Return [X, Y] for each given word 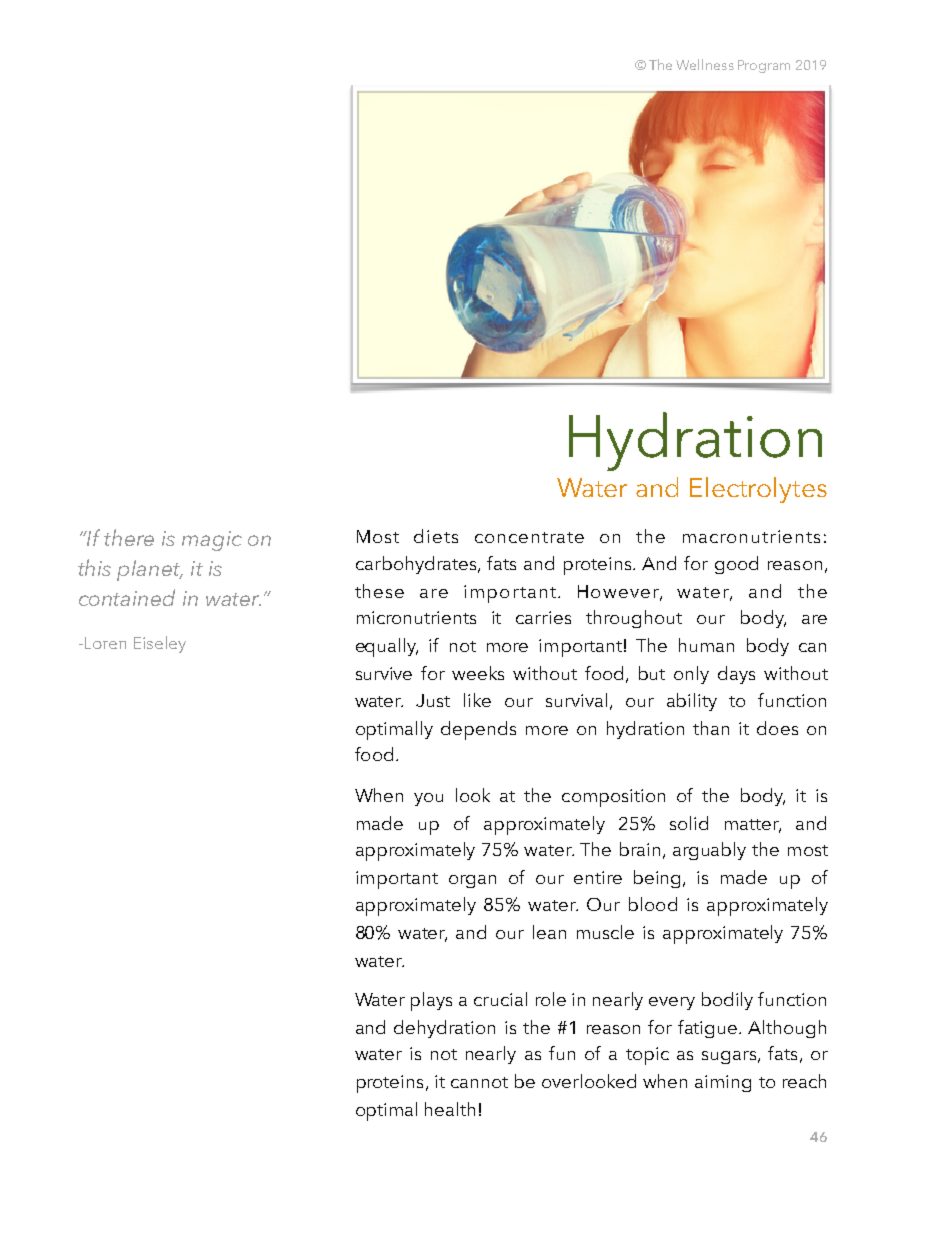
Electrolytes [758, 490]
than [711, 728]
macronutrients [751, 536]
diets [436, 536]
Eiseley [160, 644]
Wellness [705, 64]
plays [431, 1001]
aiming [723, 1083]
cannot [479, 1082]
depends [478, 730]
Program [764, 66]
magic [212, 541]
